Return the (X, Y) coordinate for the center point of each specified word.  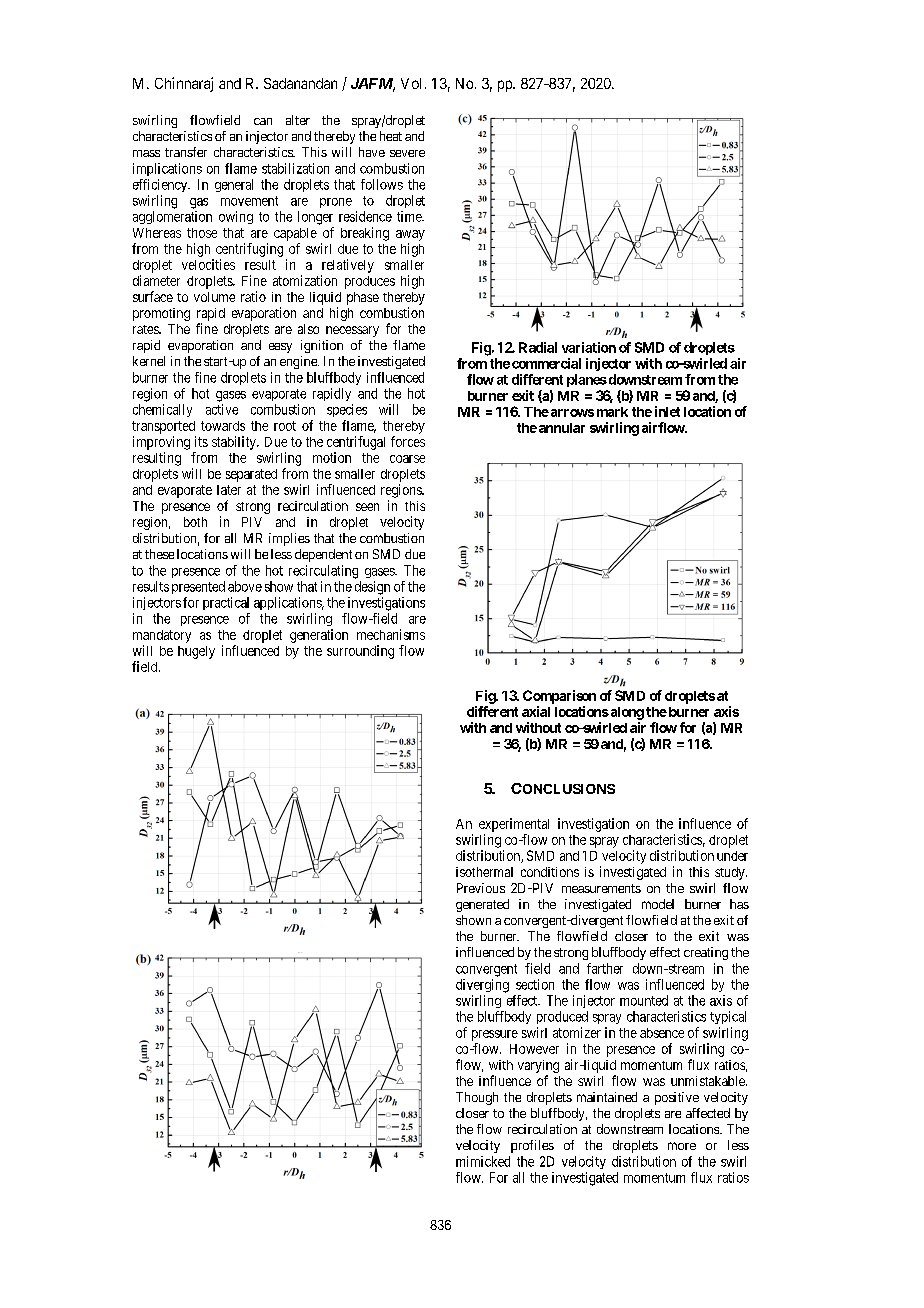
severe (407, 153)
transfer (186, 152)
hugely (196, 652)
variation (589, 347)
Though (477, 1098)
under (732, 856)
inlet (667, 411)
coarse (407, 459)
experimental (514, 825)
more (682, 1146)
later (229, 490)
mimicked (483, 1161)
